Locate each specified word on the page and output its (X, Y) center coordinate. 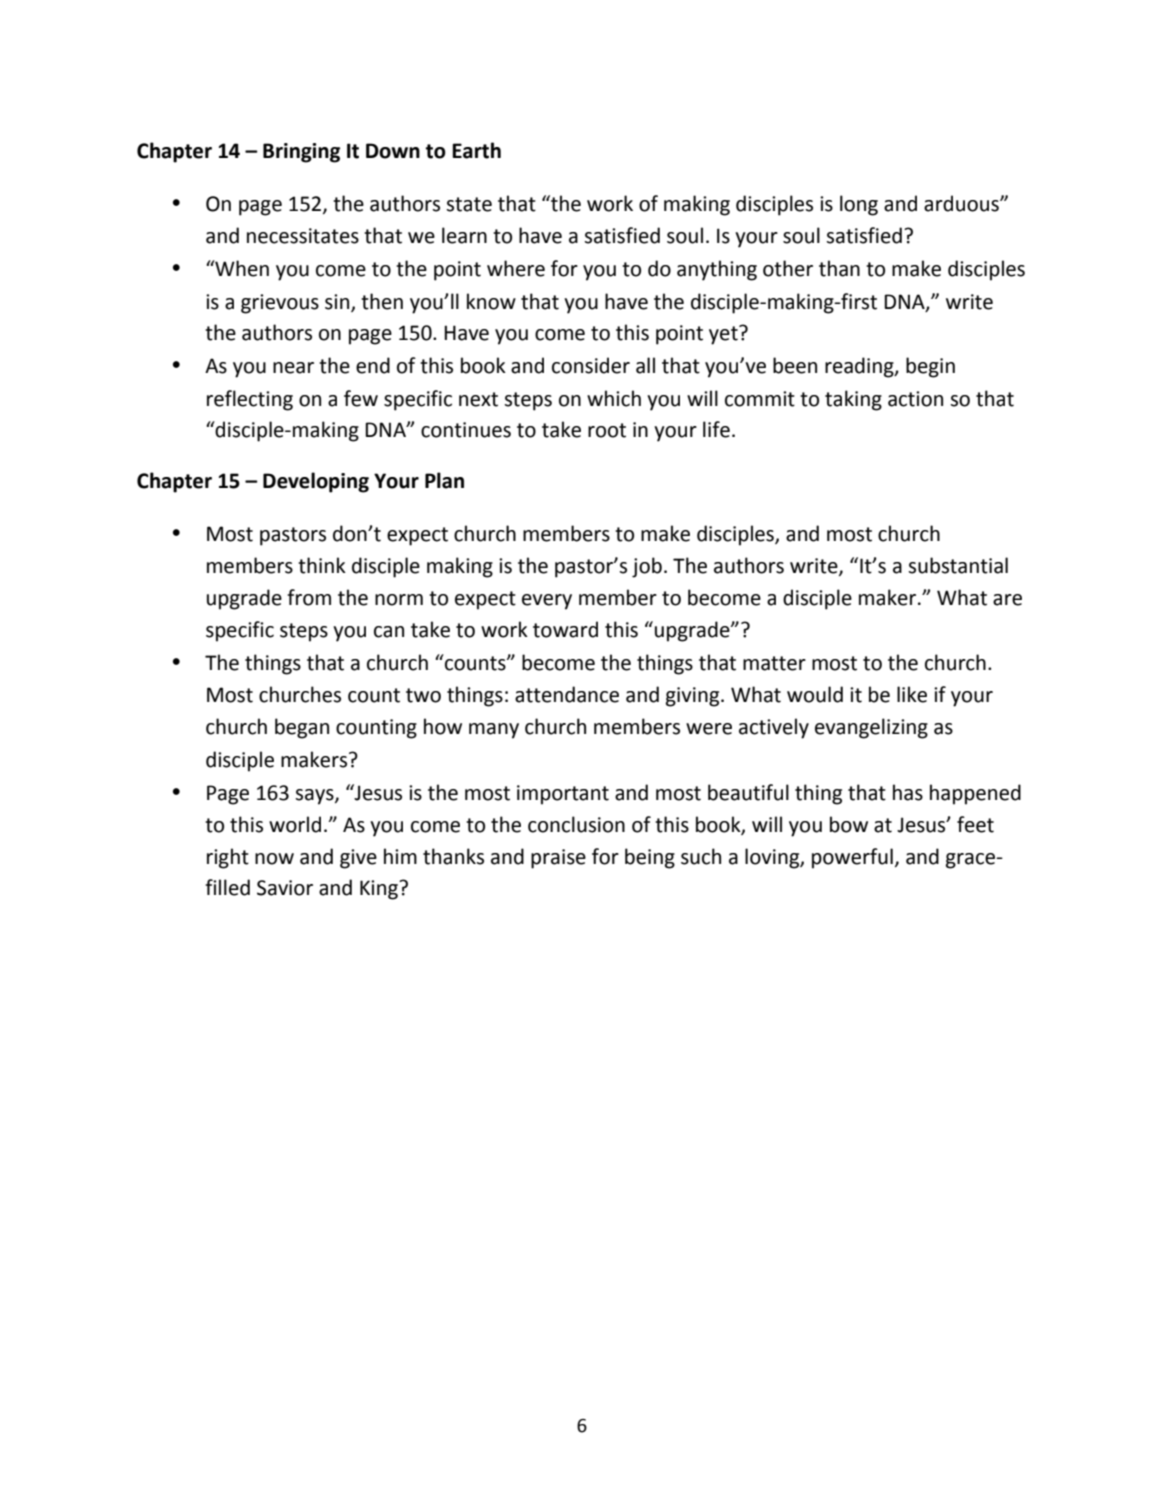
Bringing (301, 153)
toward (565, 629)
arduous (962, 203)
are (1007, 600)
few (361, 398)
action (915, 399)
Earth (476, 150)
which (614, 398)
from (309, 597)
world (295, 824)
